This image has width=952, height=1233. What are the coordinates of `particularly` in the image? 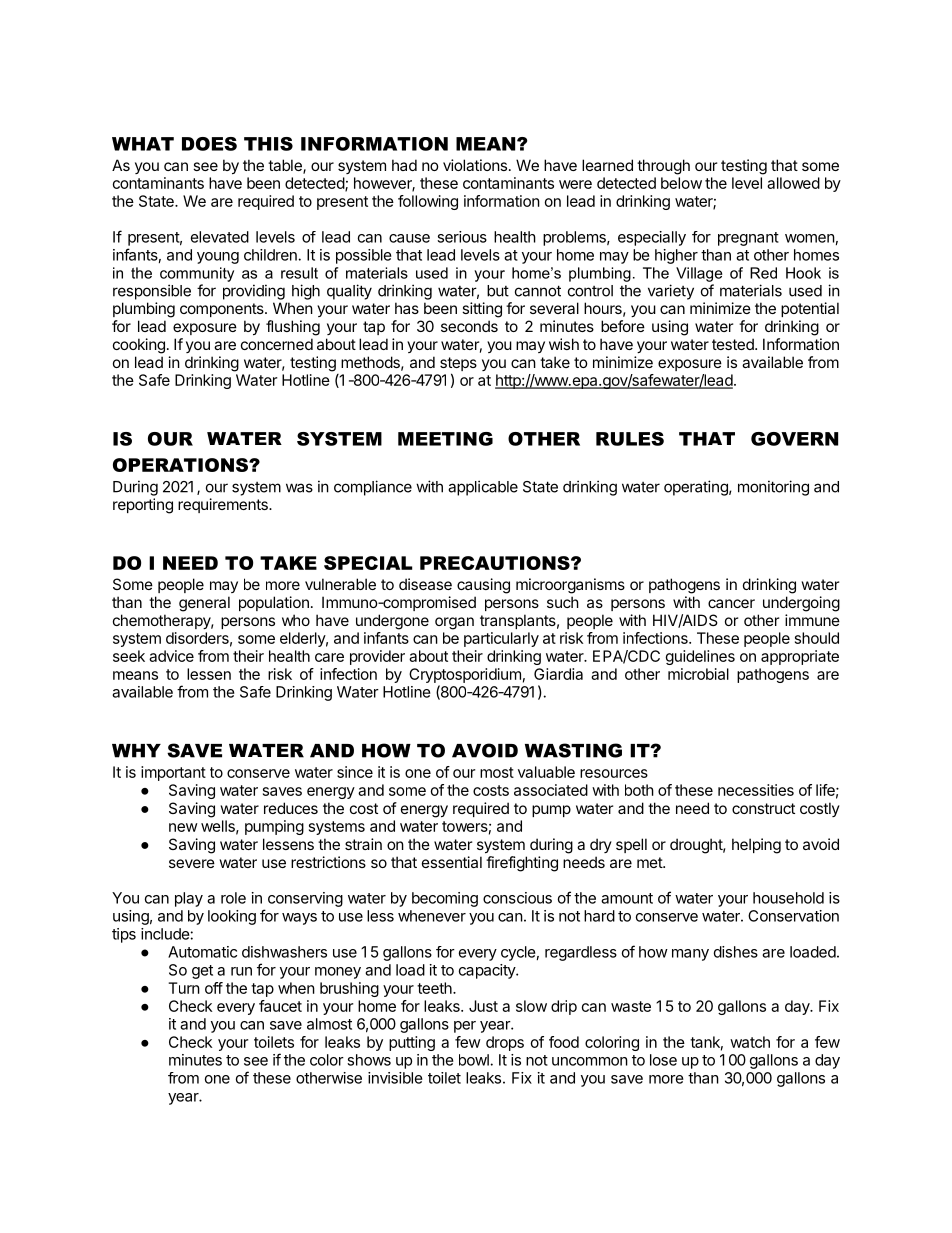 It's located at (501, 639).
